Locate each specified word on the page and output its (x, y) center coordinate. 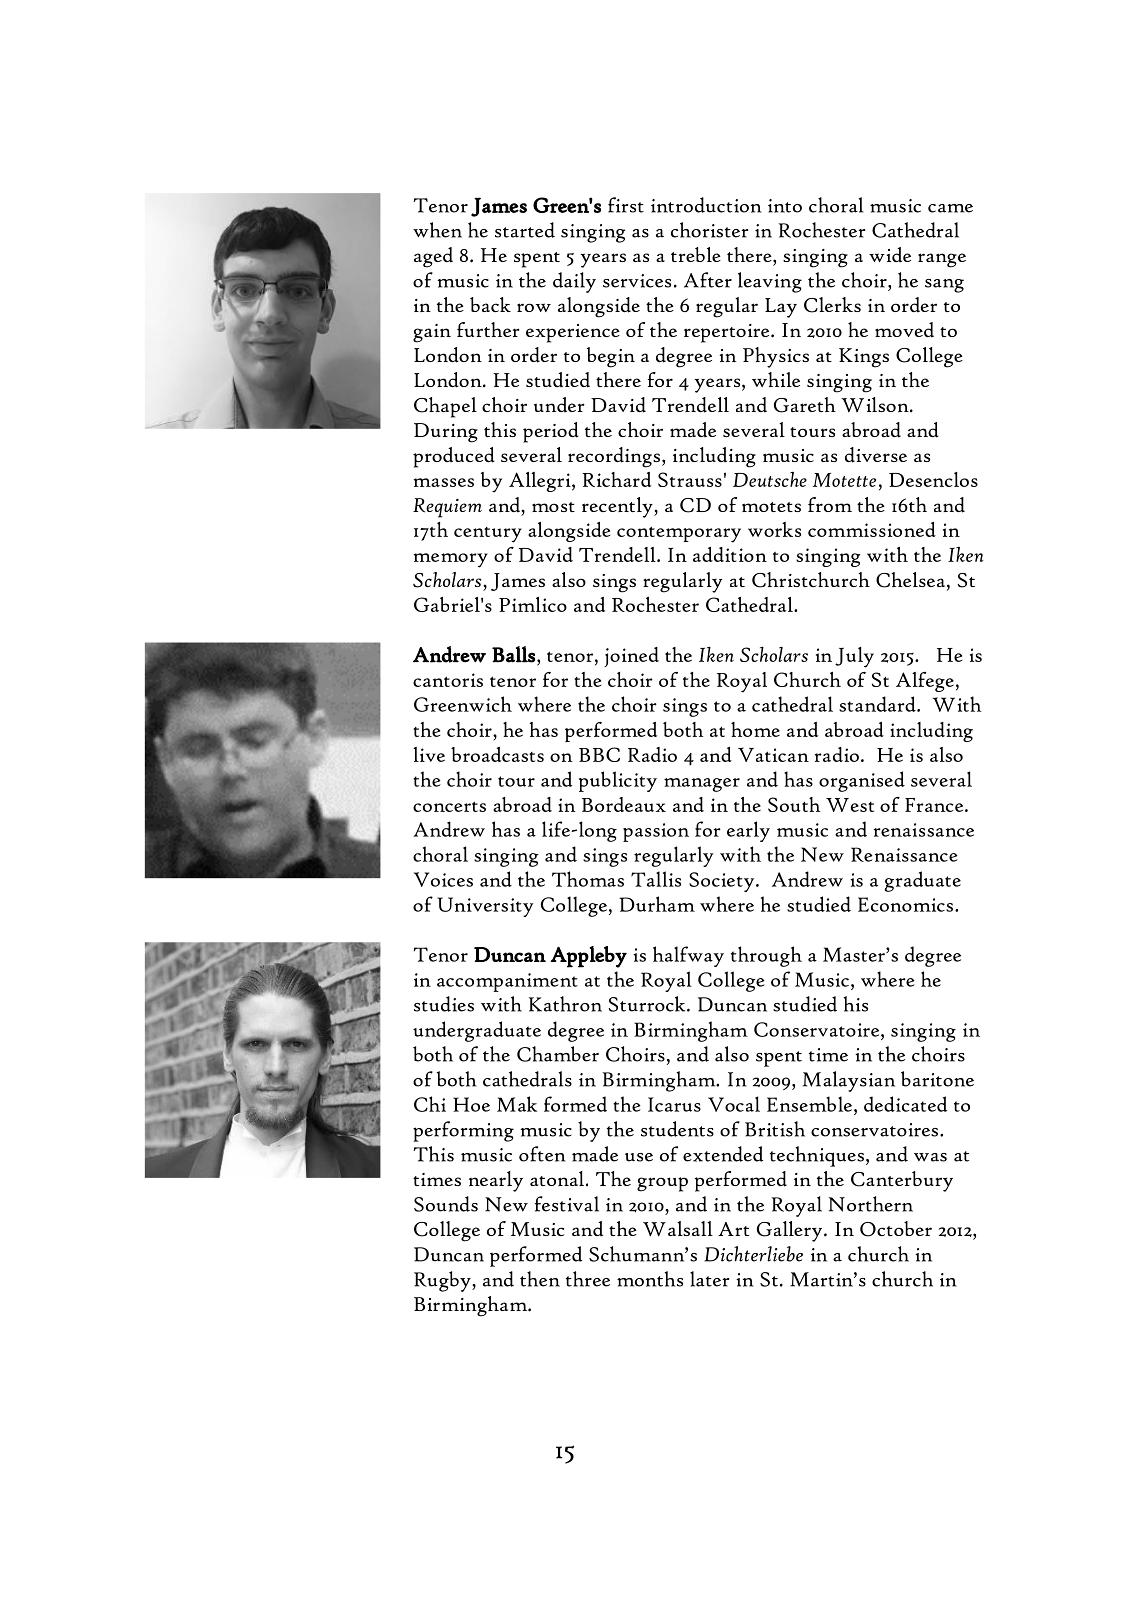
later (709, 1279)
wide (890, 254)
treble (696, 254)
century (488, 535)
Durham (657, 904)
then (540, 1279)
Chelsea (910, 580)
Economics (905, 904)
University (486, 907)
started (525, 230)
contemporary (679, 534)
